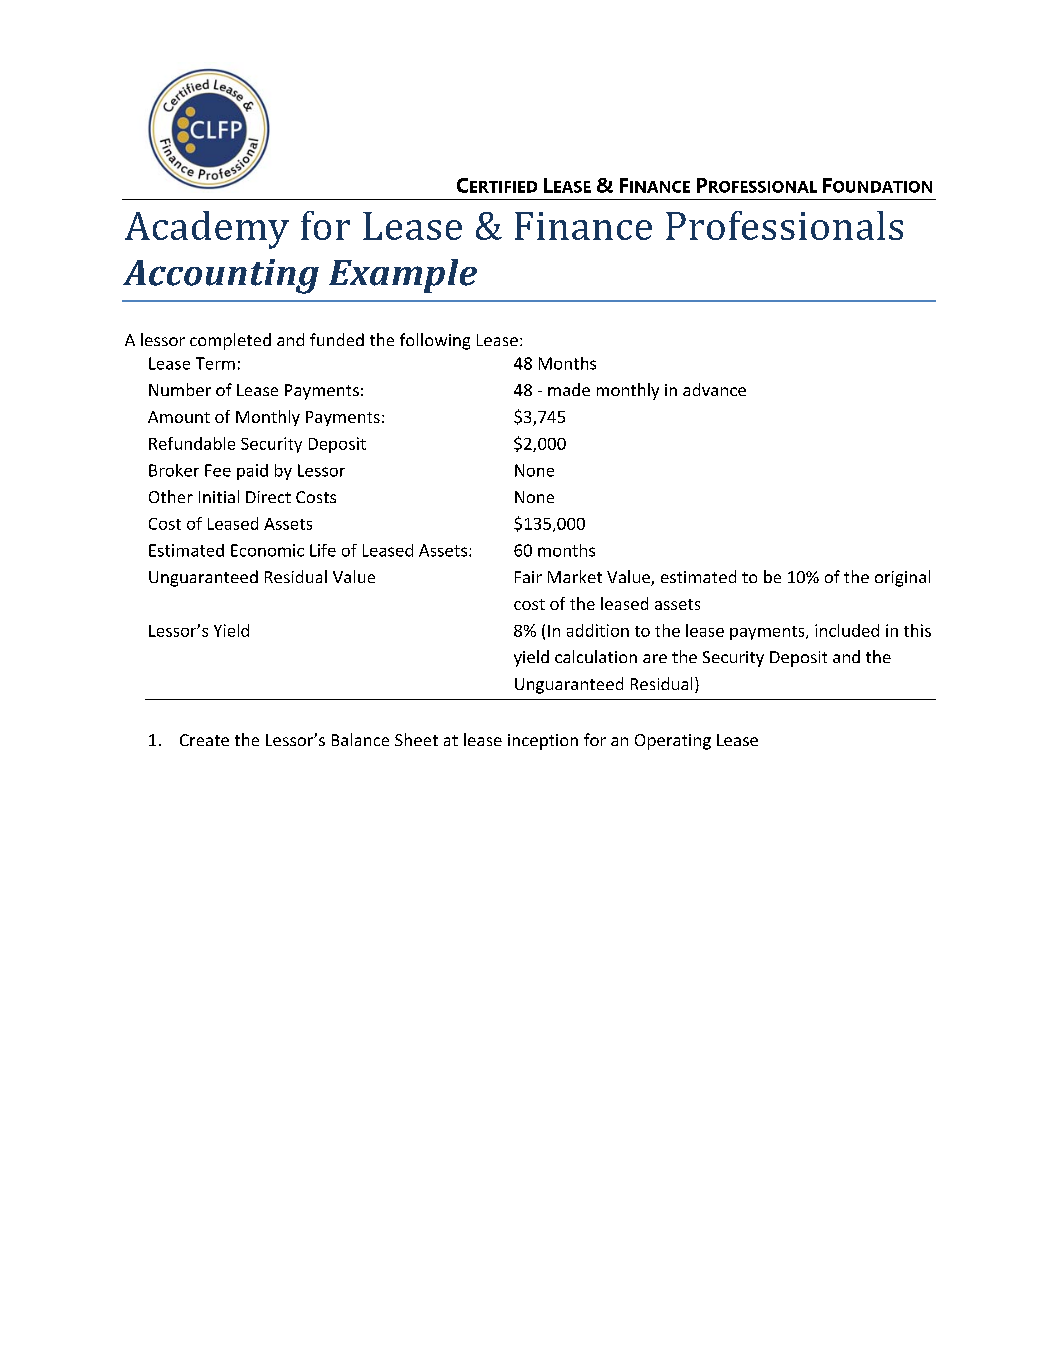  Describe the element at coordinates (252, 472) in the document. I see `paid` at that location.
